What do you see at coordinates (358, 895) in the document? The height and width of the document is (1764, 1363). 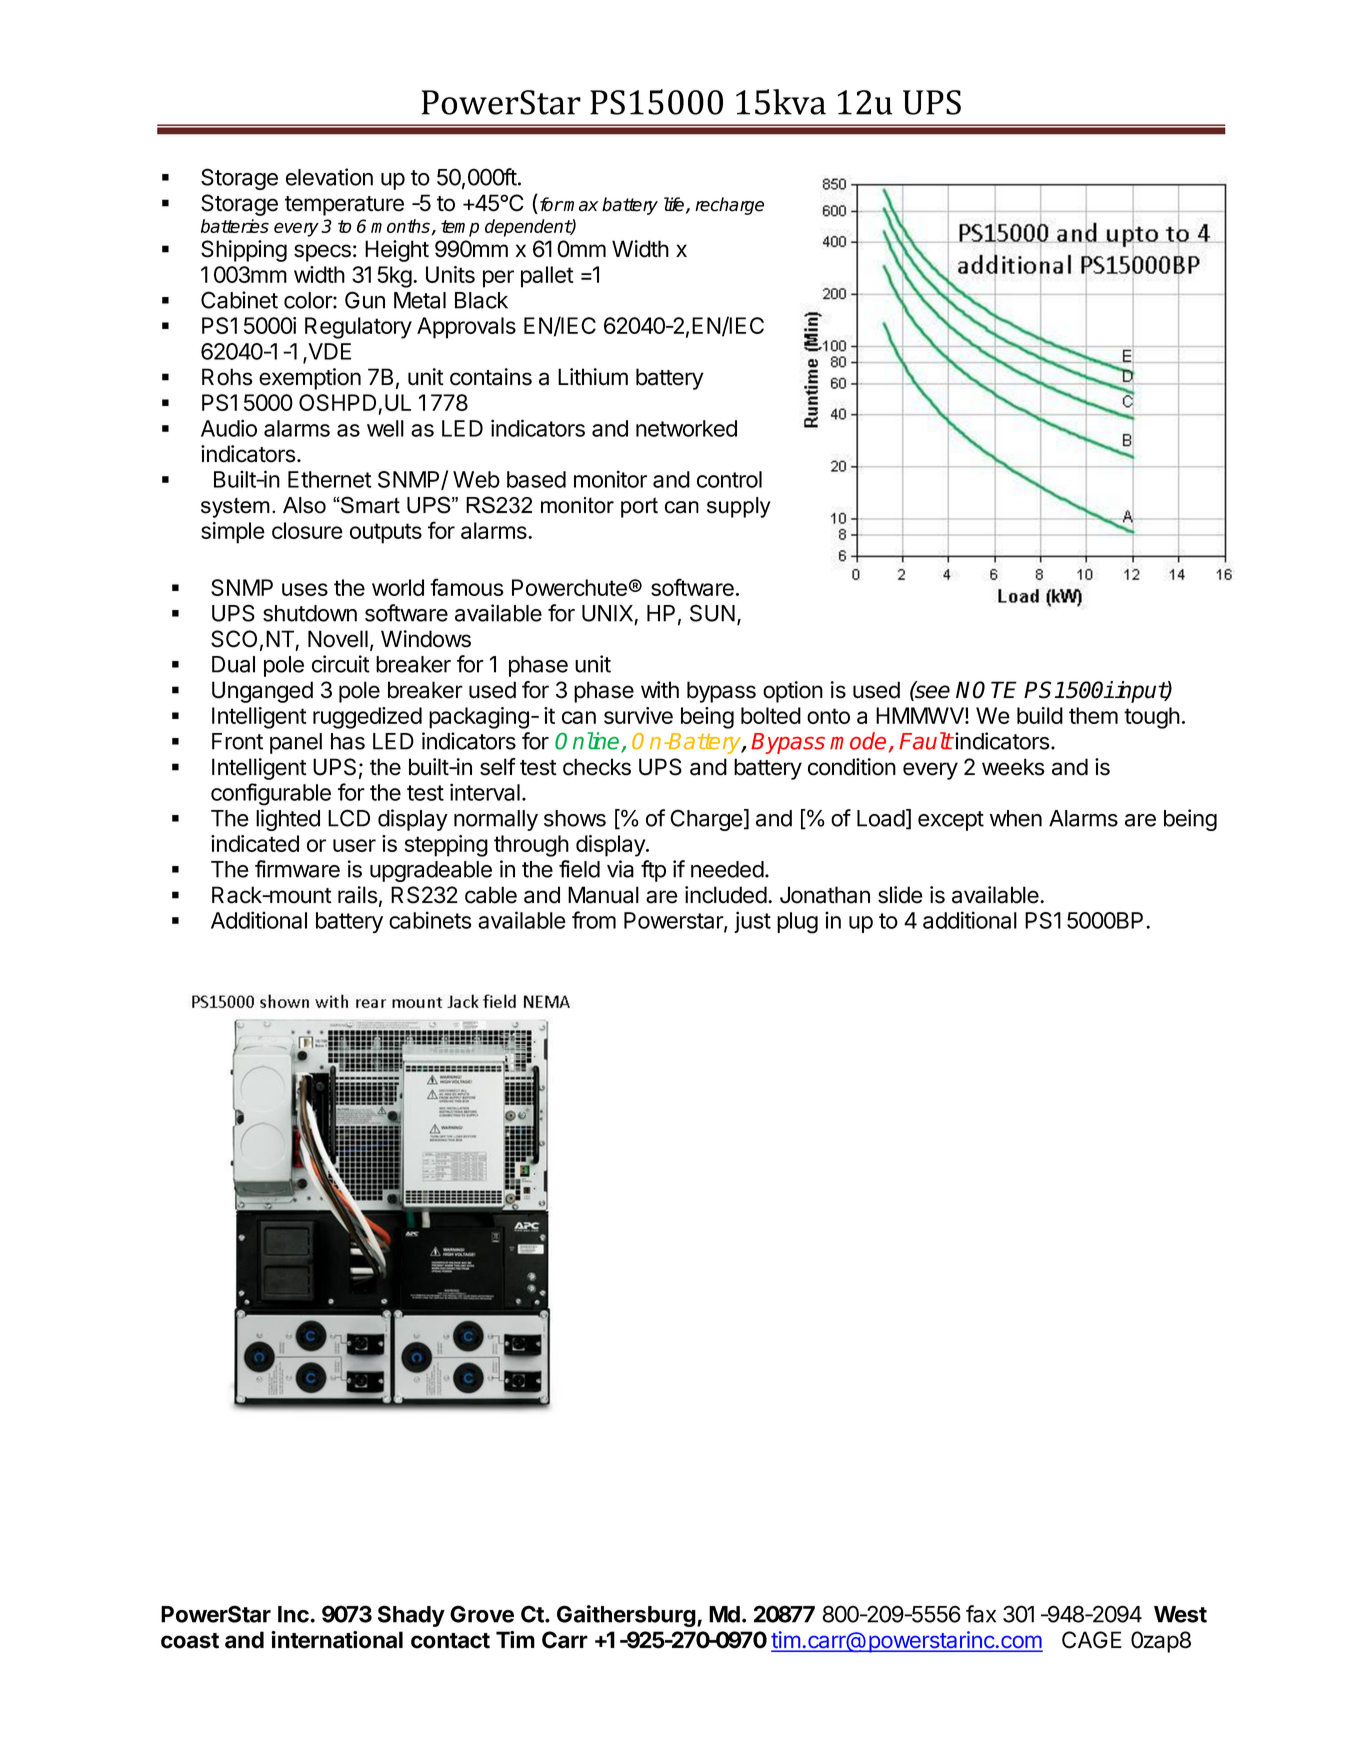 I see `rails` at bounding box center [358, 895].
